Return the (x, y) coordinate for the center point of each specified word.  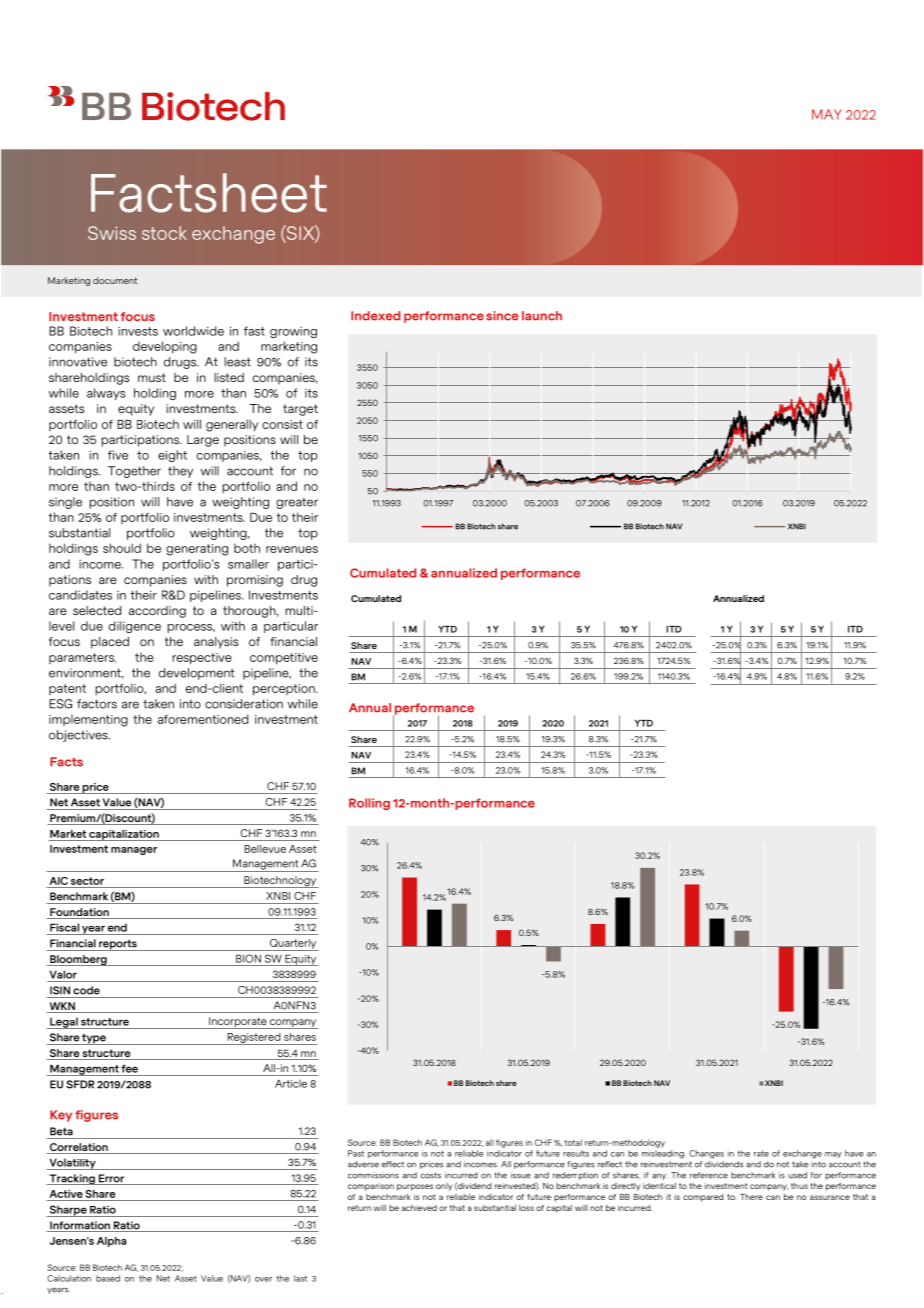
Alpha (111, 1242)
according (157, 612)
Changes (706, 1154)
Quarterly (293, 945)
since (502, 316)
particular (291, 627)
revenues (292, 549)
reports (118, 945)
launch (542, 316)
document (115, 280)
